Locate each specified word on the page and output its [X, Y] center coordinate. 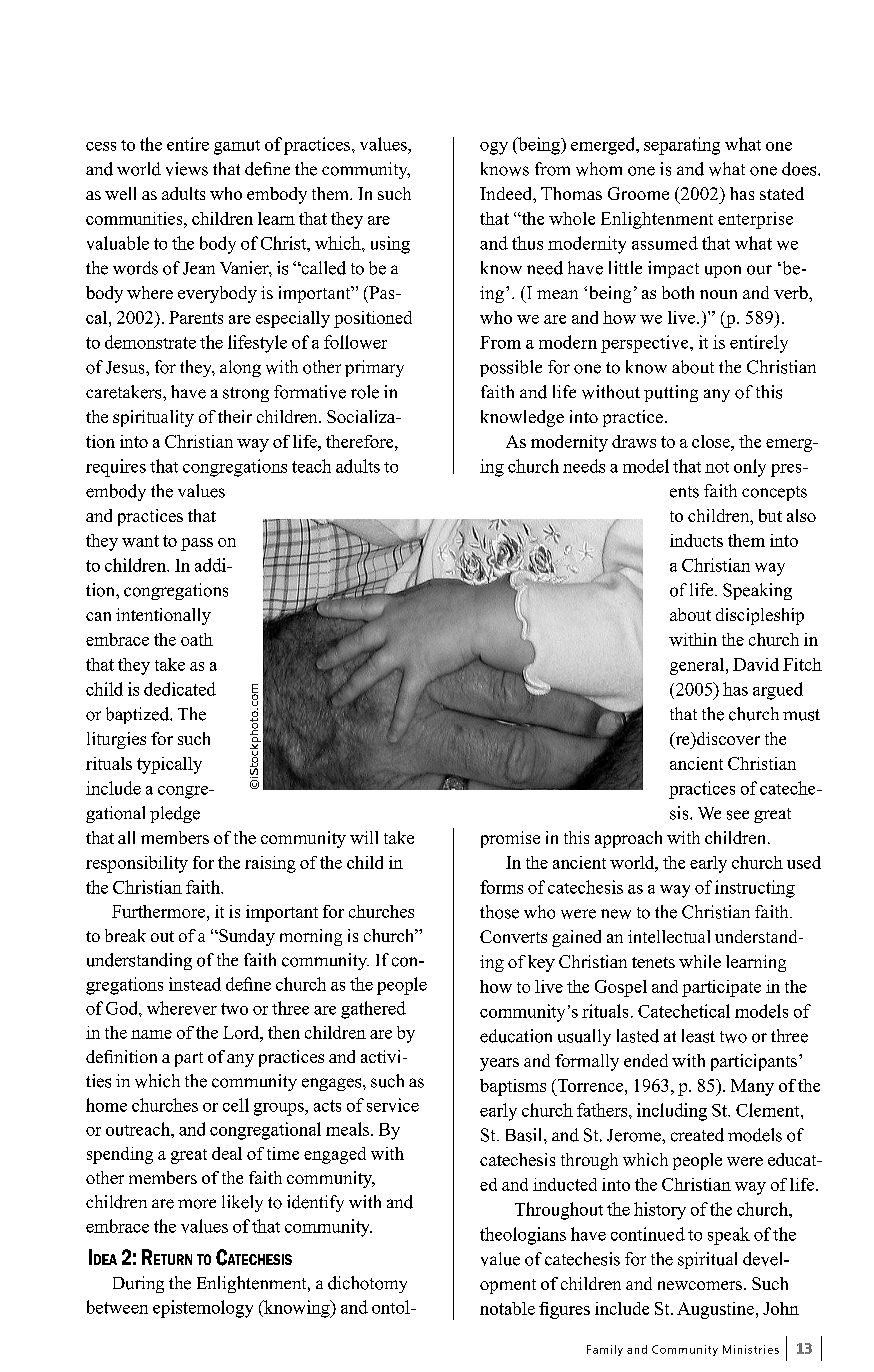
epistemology [203, 1309]
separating [682, 146]
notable [507, 1308]
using [390, 245]
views [187, 169]
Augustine [715, 1310]
